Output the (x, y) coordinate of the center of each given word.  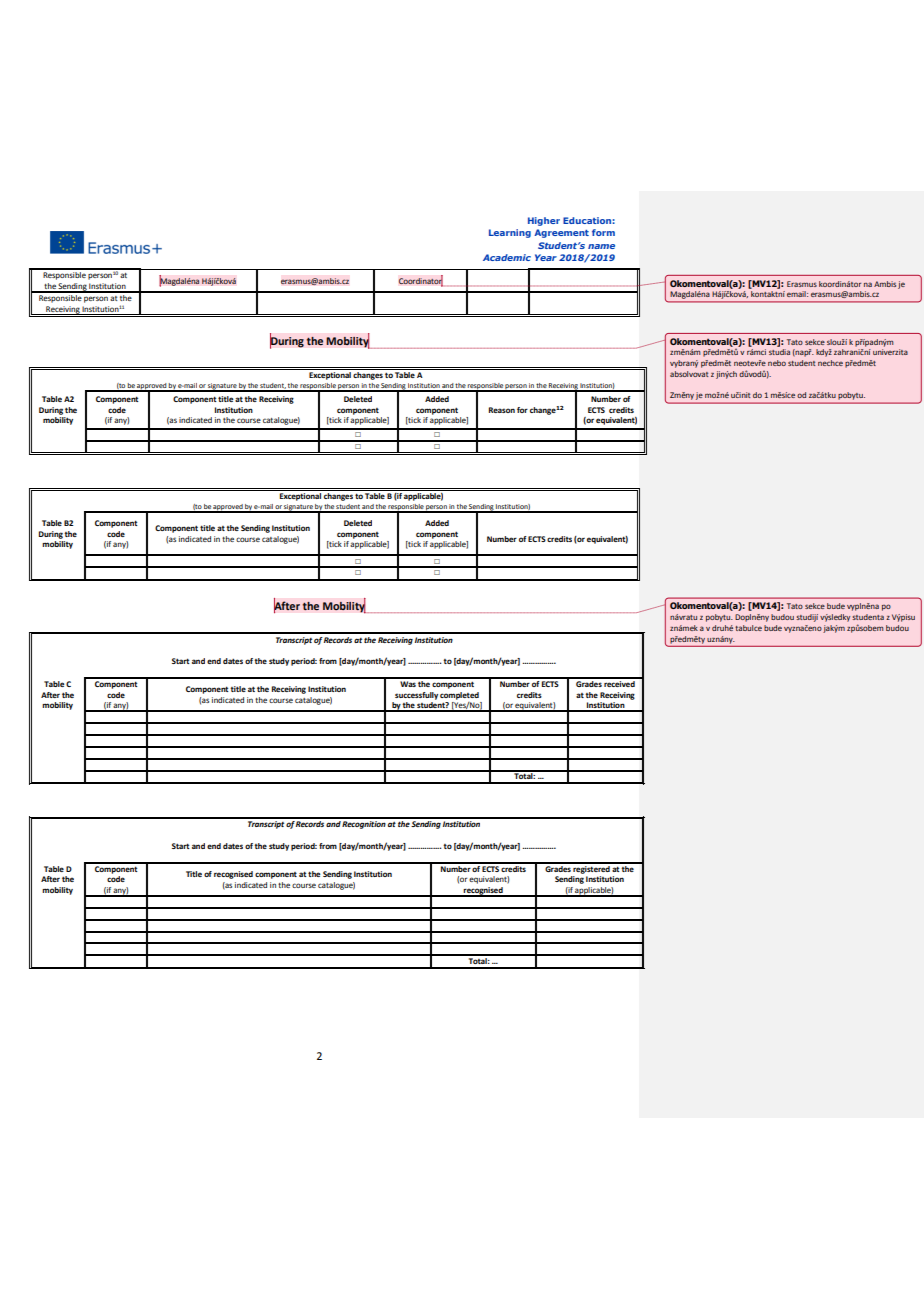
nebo (777, 363)
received (620, 682)
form (603, 232)
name (601, 246)
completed (459, 696)
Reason (502, 410)
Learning (510, 233)
